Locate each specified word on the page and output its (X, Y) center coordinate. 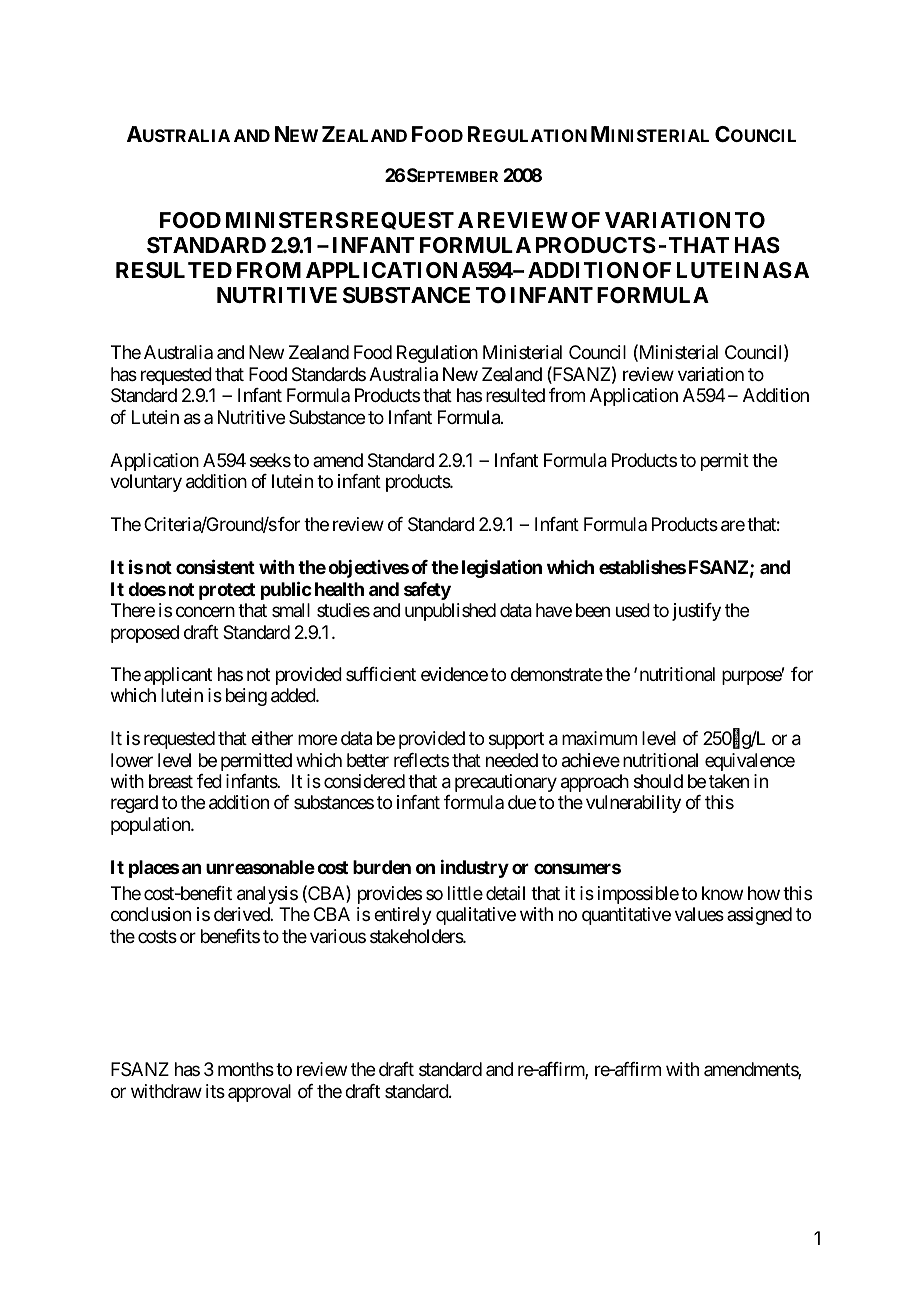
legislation (502, 568)
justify (696, 612)
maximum (599, 738)
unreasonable (260, 867)
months (246, 1069)
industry (475, 869)
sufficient (381, 674)
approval (259, 1093)
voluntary (146, 483)
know (722, 893)
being (246, 697)
